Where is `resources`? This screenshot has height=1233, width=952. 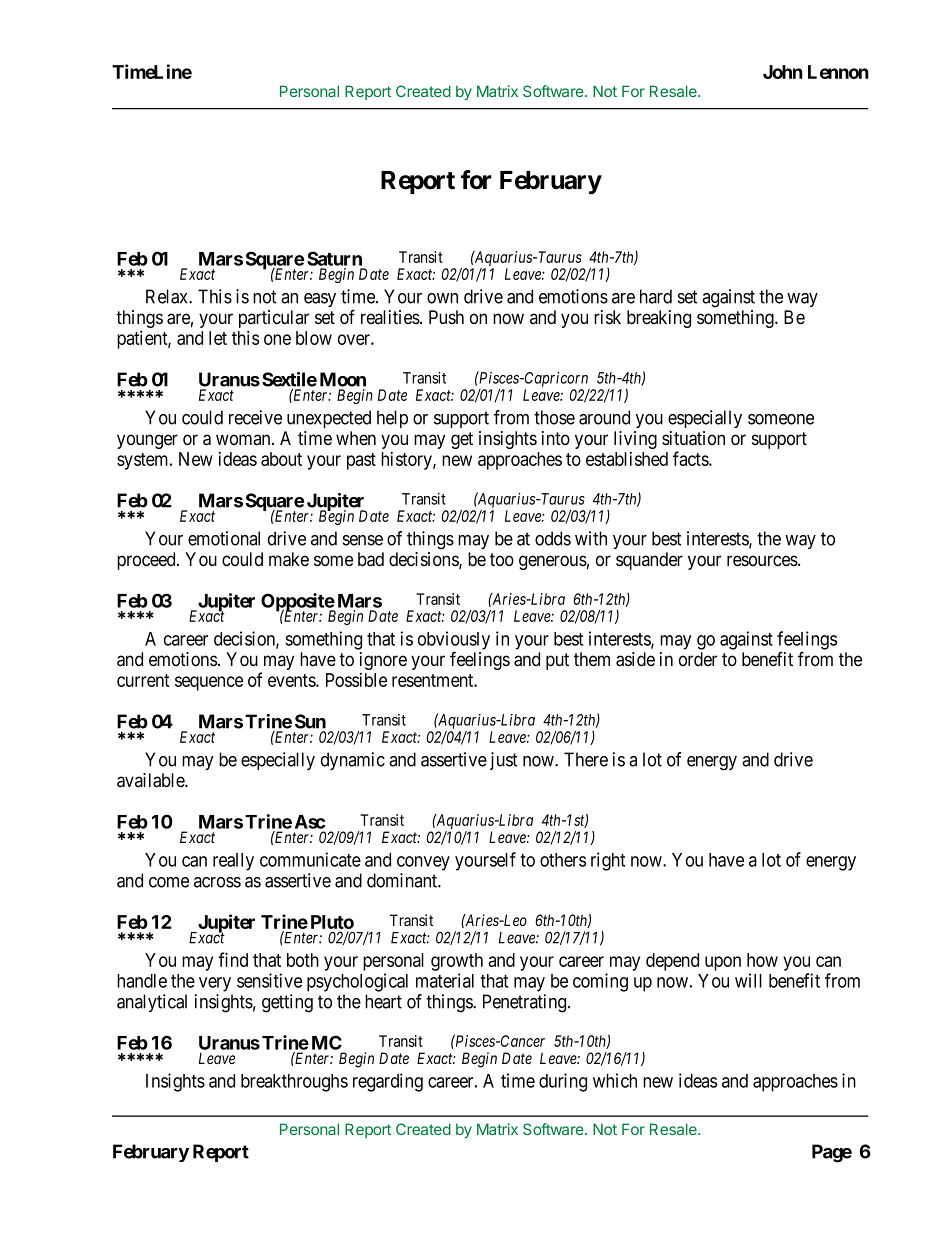 resources is located at coordinates (763, 561).
